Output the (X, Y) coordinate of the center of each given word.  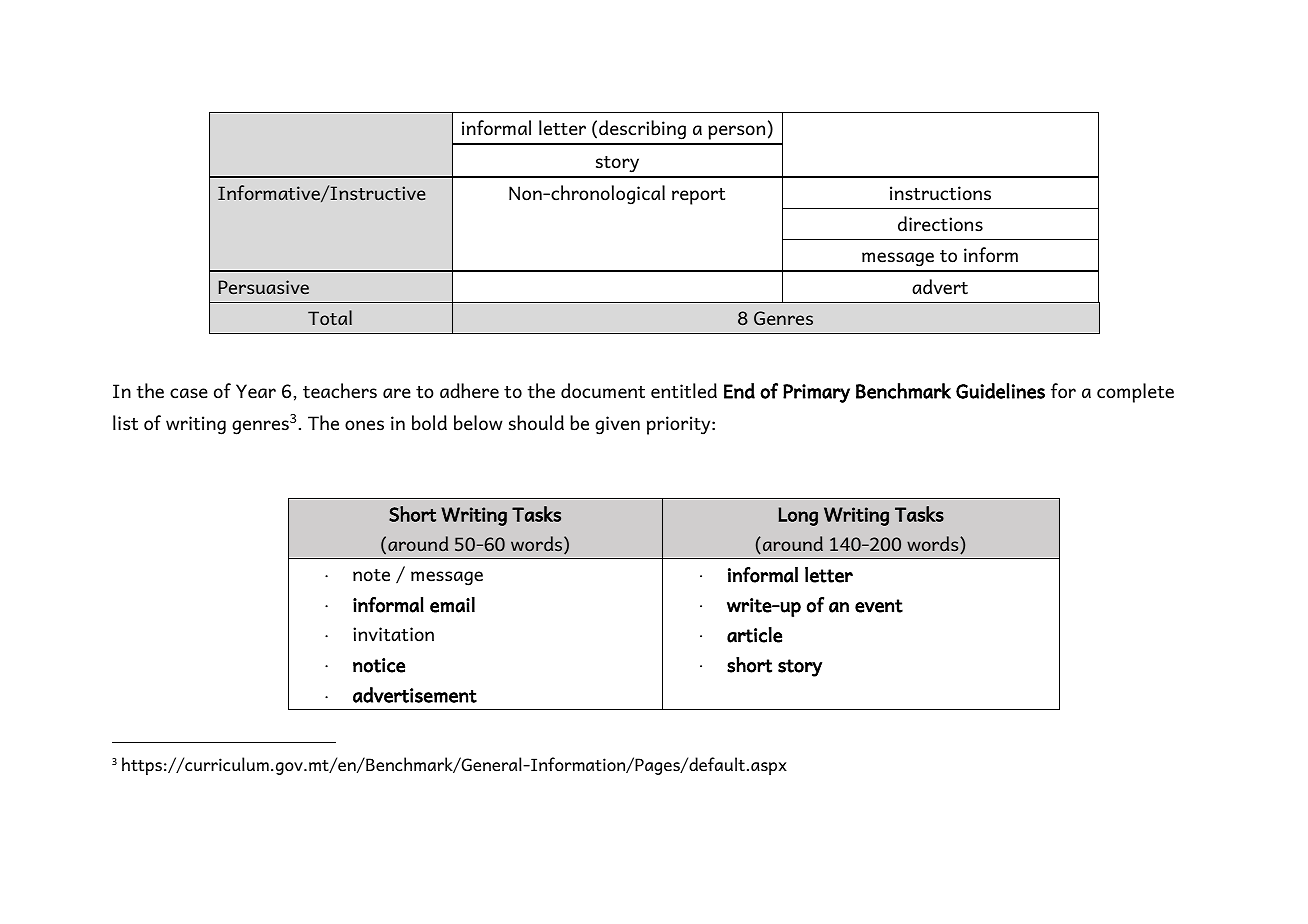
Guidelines (1000, 391)
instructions (940, 193)
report (698, 196)
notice (379, 665)
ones (364, 425)
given (617, 425)
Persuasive (263, 287)
